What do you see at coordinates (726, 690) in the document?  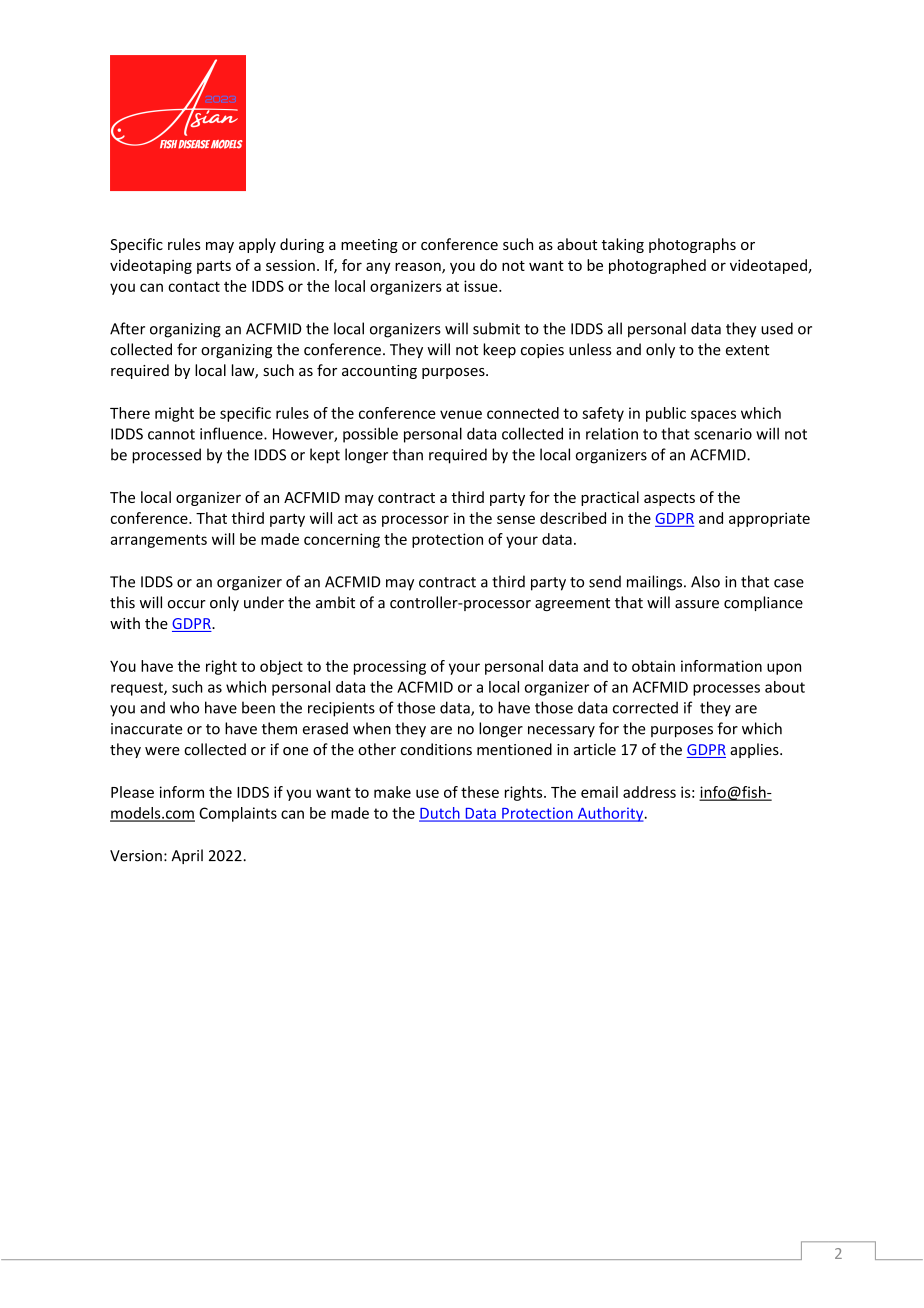 I see `processes` at bounding box center [726, 690].
